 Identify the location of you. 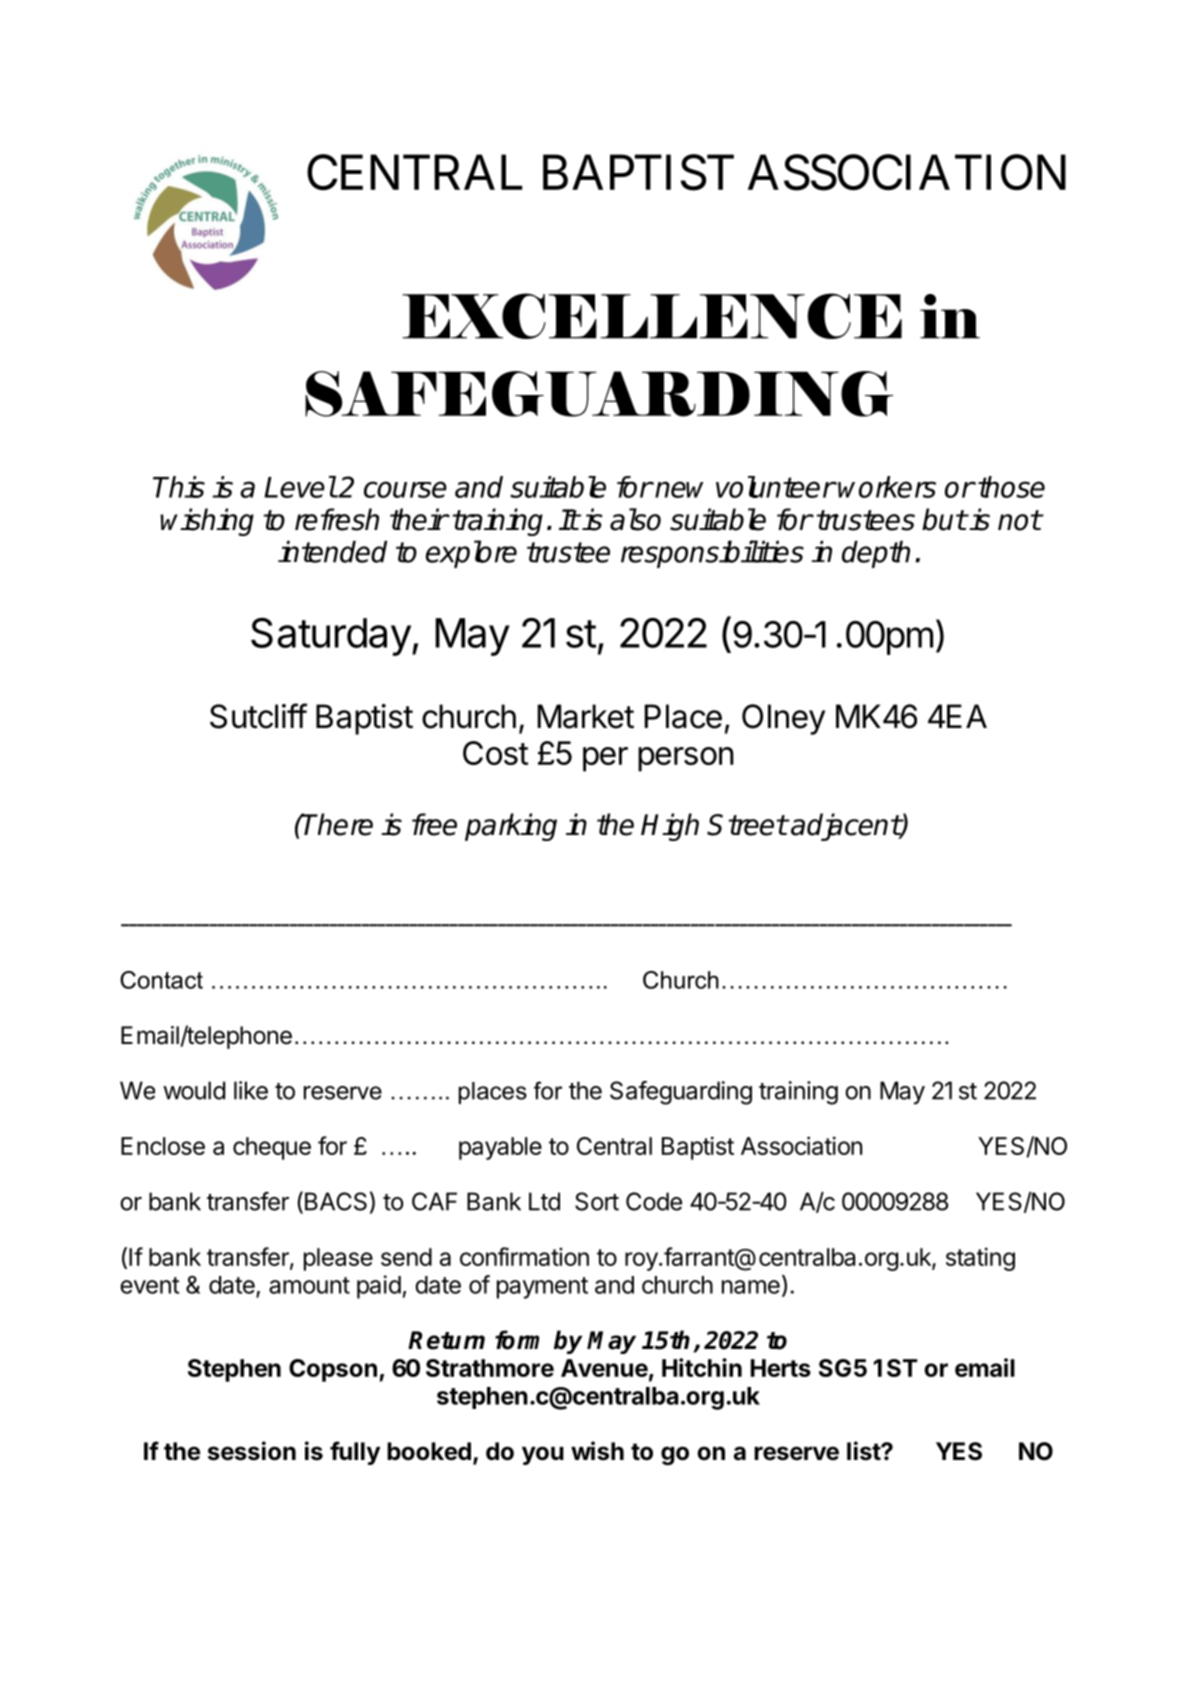
(543, 1455).
